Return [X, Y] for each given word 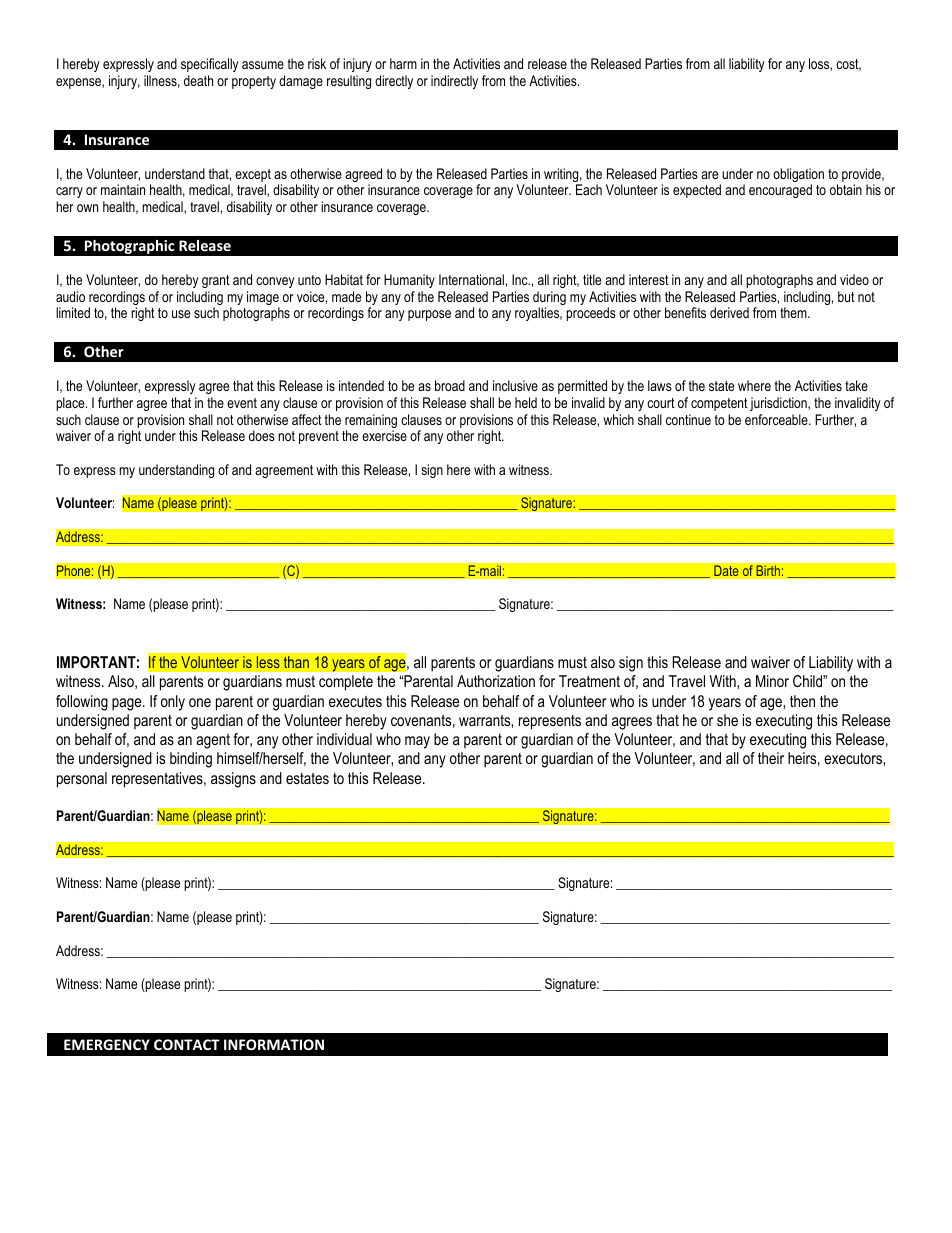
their [771, 758]
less [268, 662]
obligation [798, 176]
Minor [772, 681]
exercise [384, 435]
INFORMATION [274, 1044]
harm [403, 63]
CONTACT [187, 1044]
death [198, 80]
